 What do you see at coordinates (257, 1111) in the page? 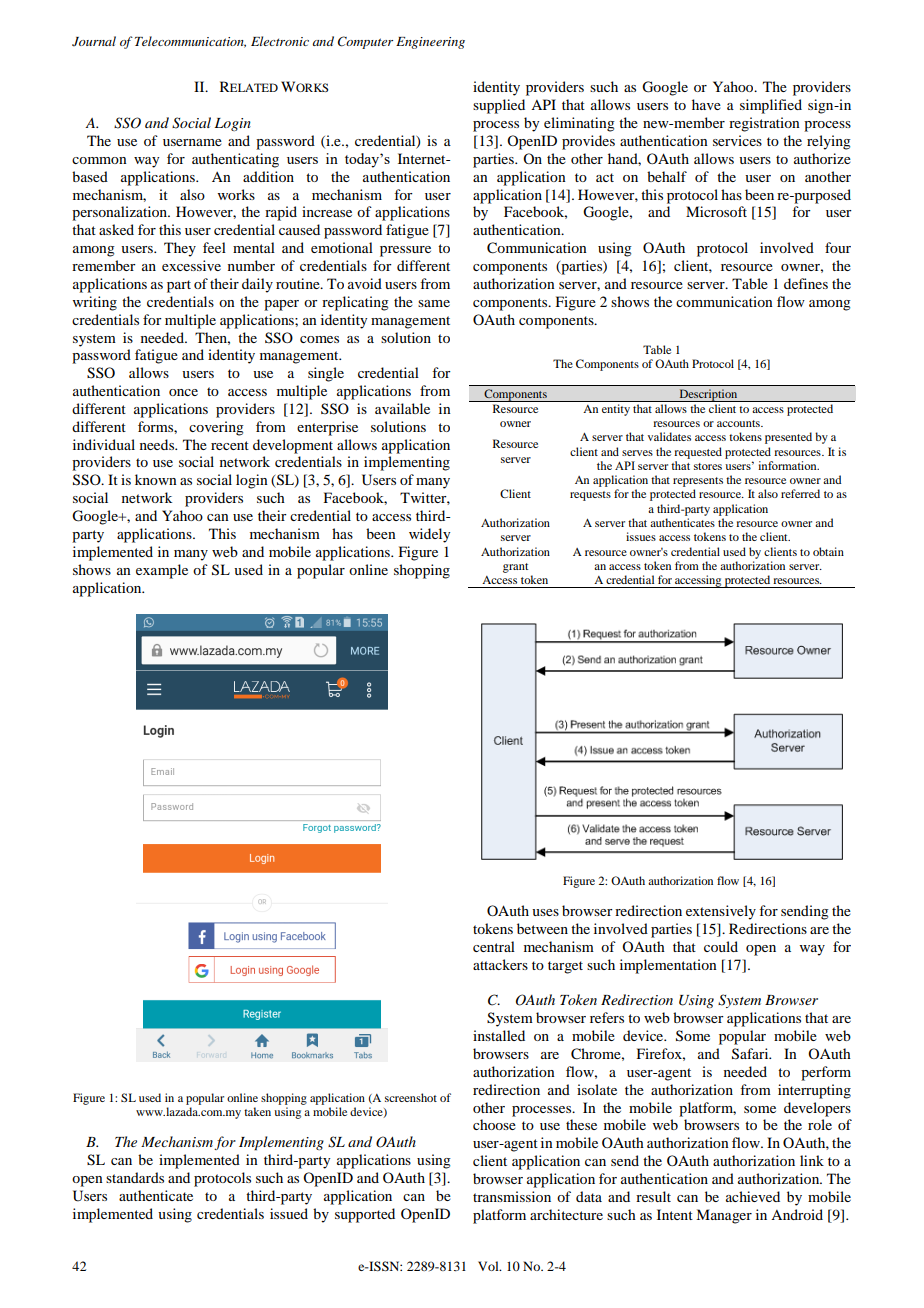
I see `taken` at bounding box center [257, 1111].
